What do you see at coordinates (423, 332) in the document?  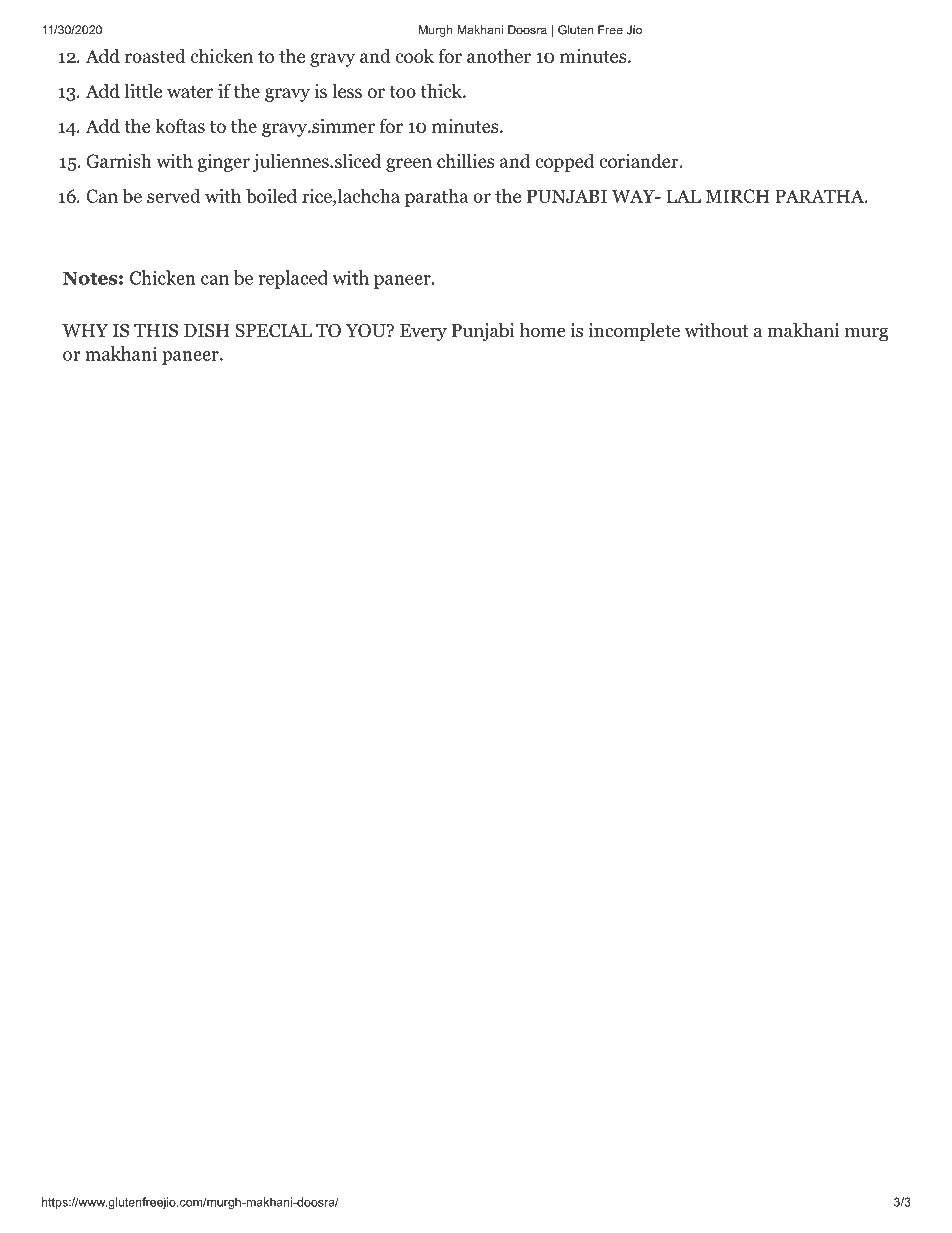 I see `Every` at bounding box center [423, 332].
